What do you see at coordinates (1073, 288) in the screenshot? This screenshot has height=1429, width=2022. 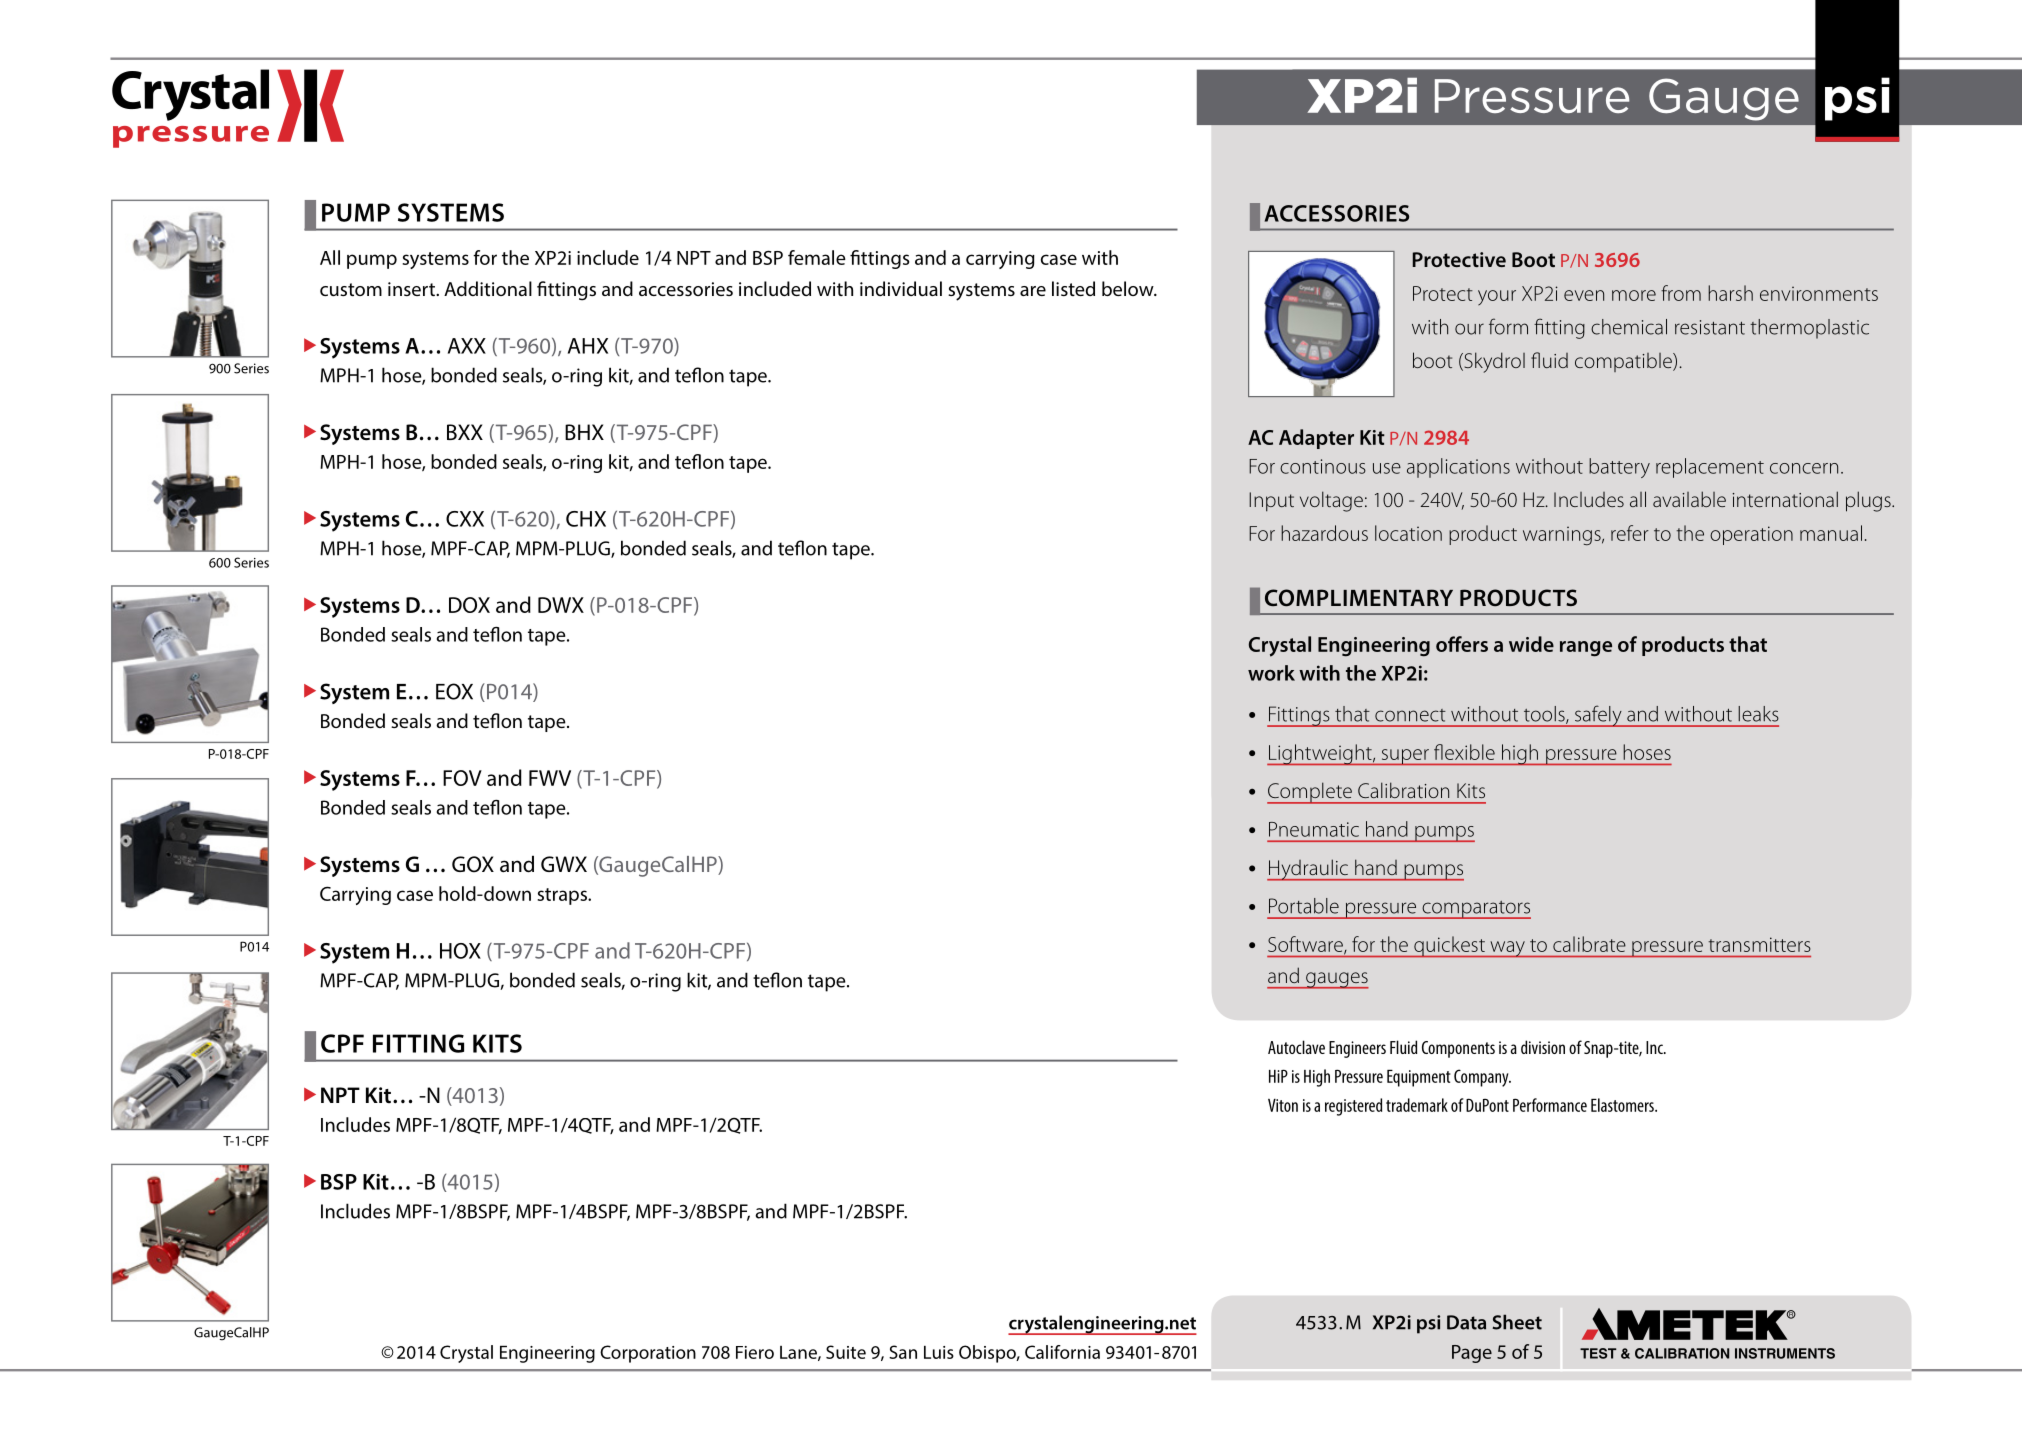 I see `listed` at bounding box center [1073, 288].
